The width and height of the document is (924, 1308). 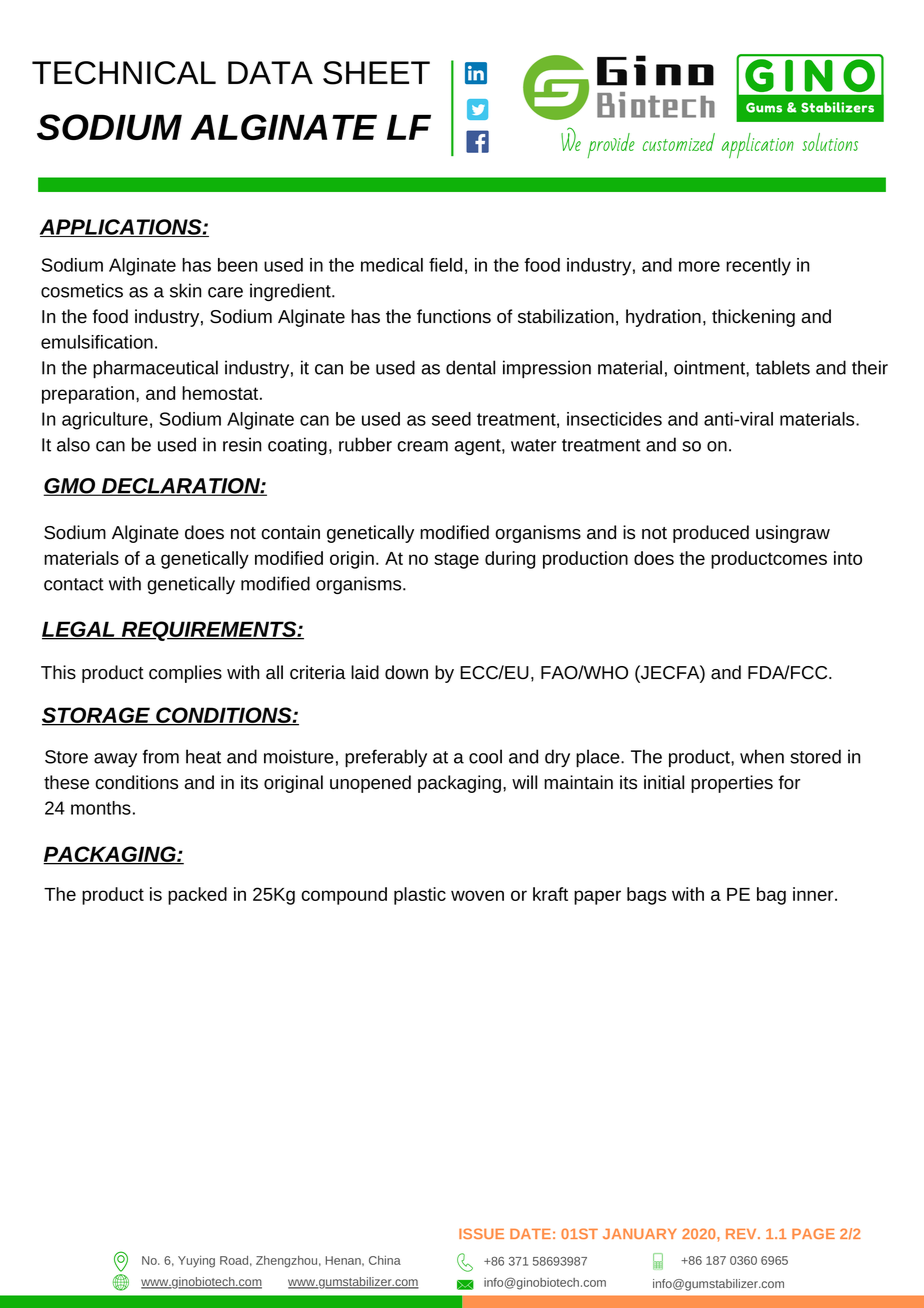 What do you see at coordinates (376, 73) in the document?
I see `SHEET` at bounding box center [376, 73].
